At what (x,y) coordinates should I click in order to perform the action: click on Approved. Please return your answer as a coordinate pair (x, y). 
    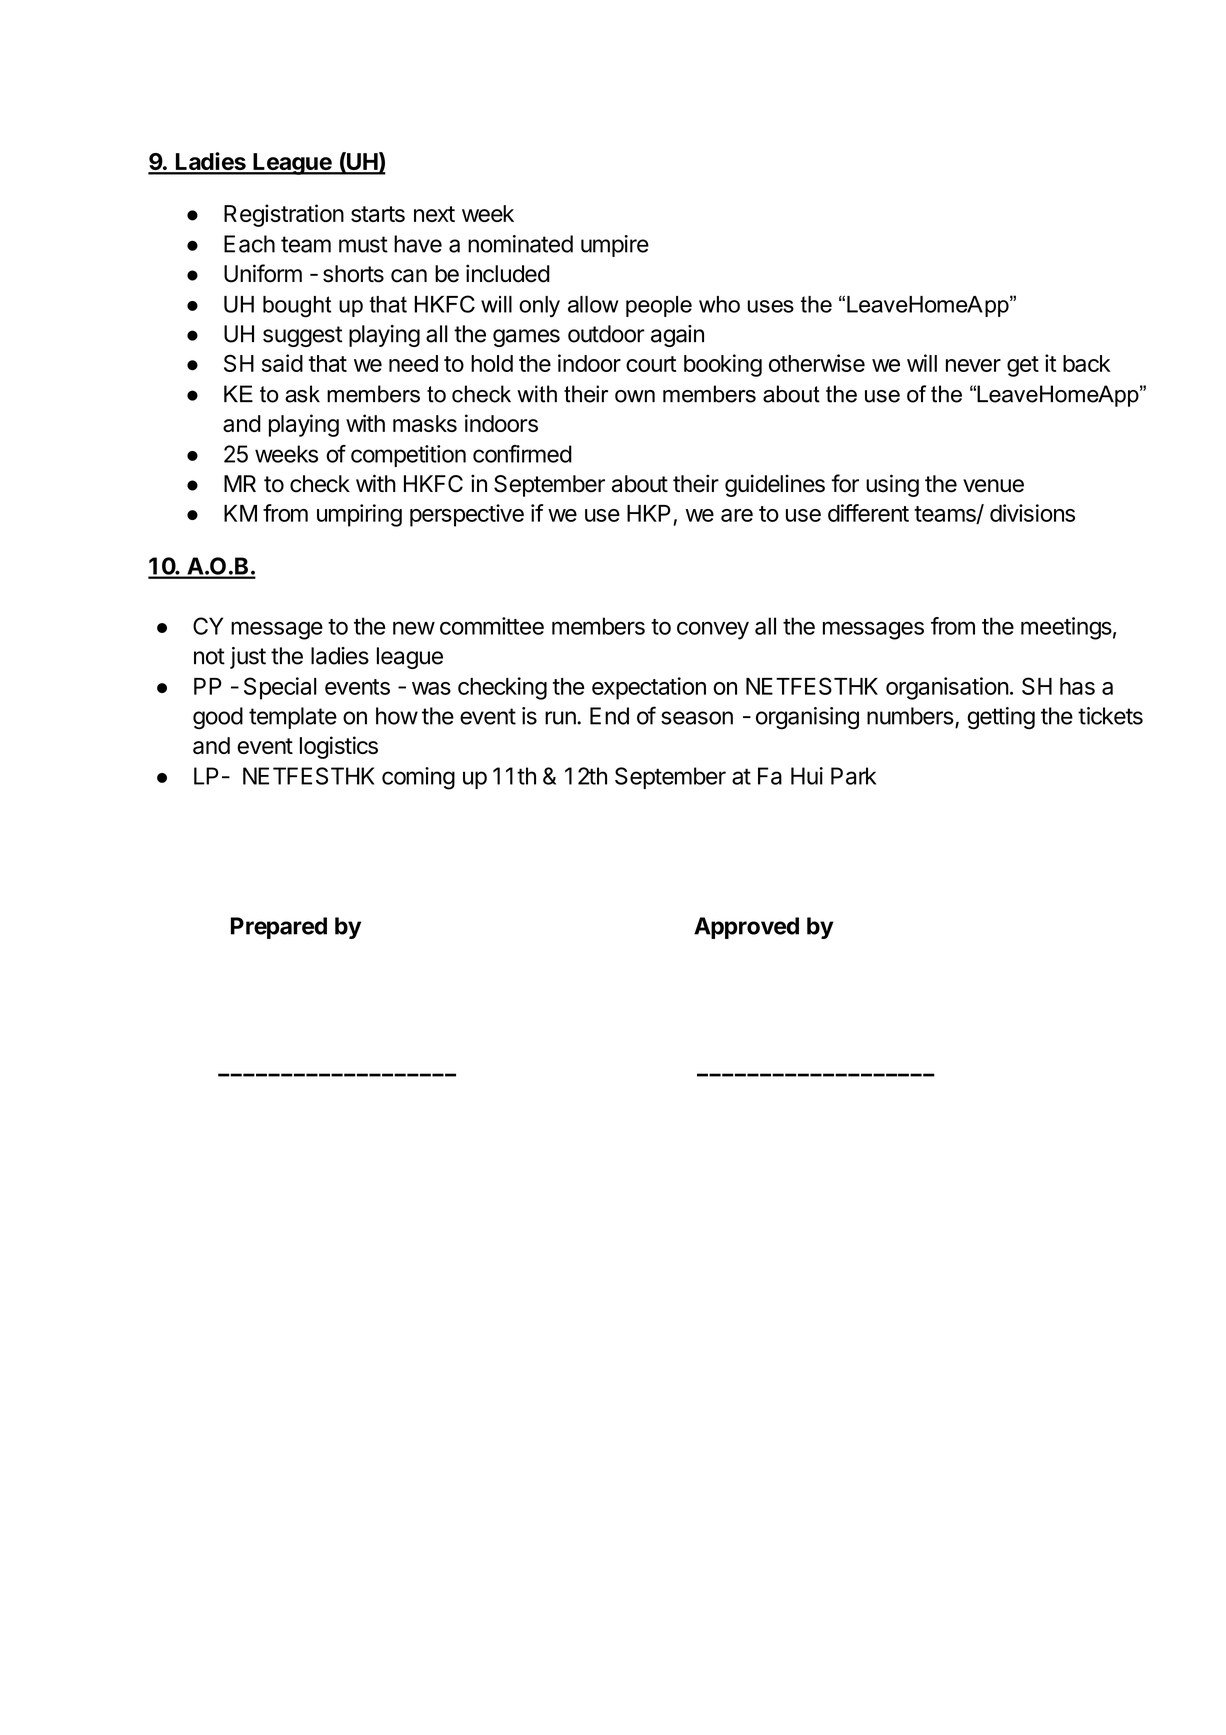
    Looking at the image, I should click on (746, 928).
